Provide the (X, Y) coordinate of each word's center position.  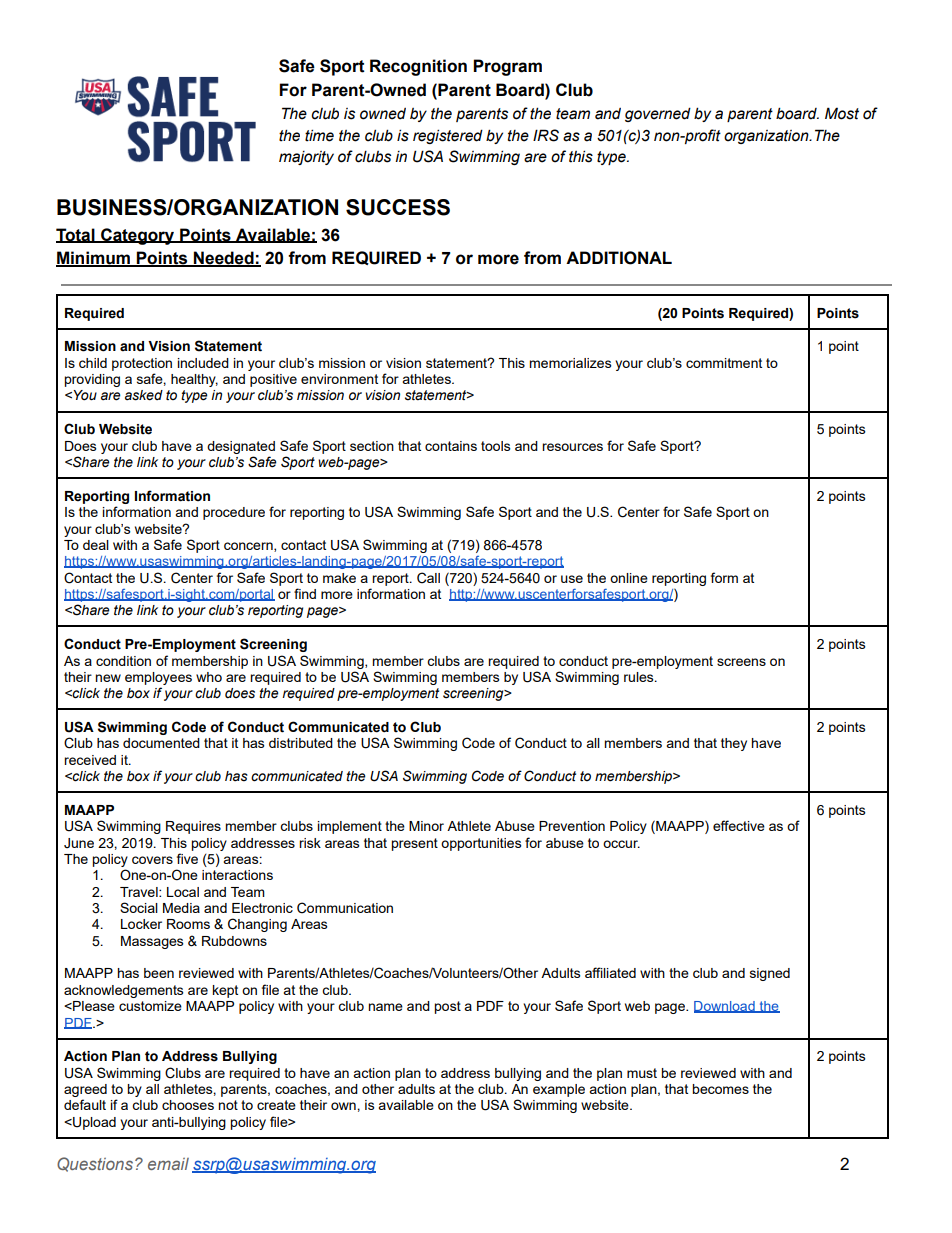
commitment (724, 363)
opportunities (481, 844)
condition (123, 661)
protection (142, 364)
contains (451, 446)
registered (448, 136)
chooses (188, 1105)
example (559, 1090)
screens (741, 662)
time (319, 135)
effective (739, 825)
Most (842, 113)
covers (152, 860)
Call (428, 578)
